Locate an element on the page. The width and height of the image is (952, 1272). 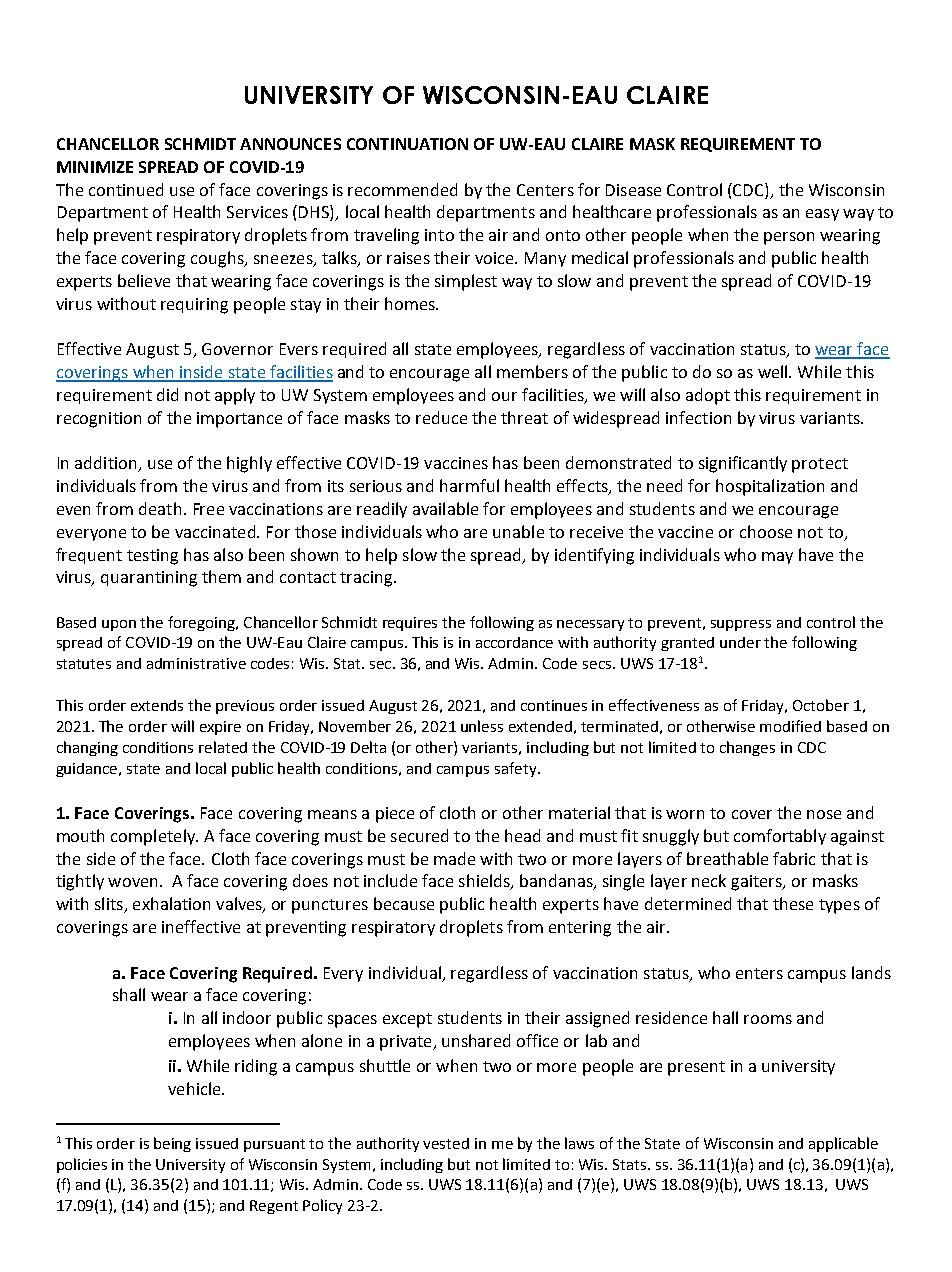
being is located at coordinates (172, 1144).
